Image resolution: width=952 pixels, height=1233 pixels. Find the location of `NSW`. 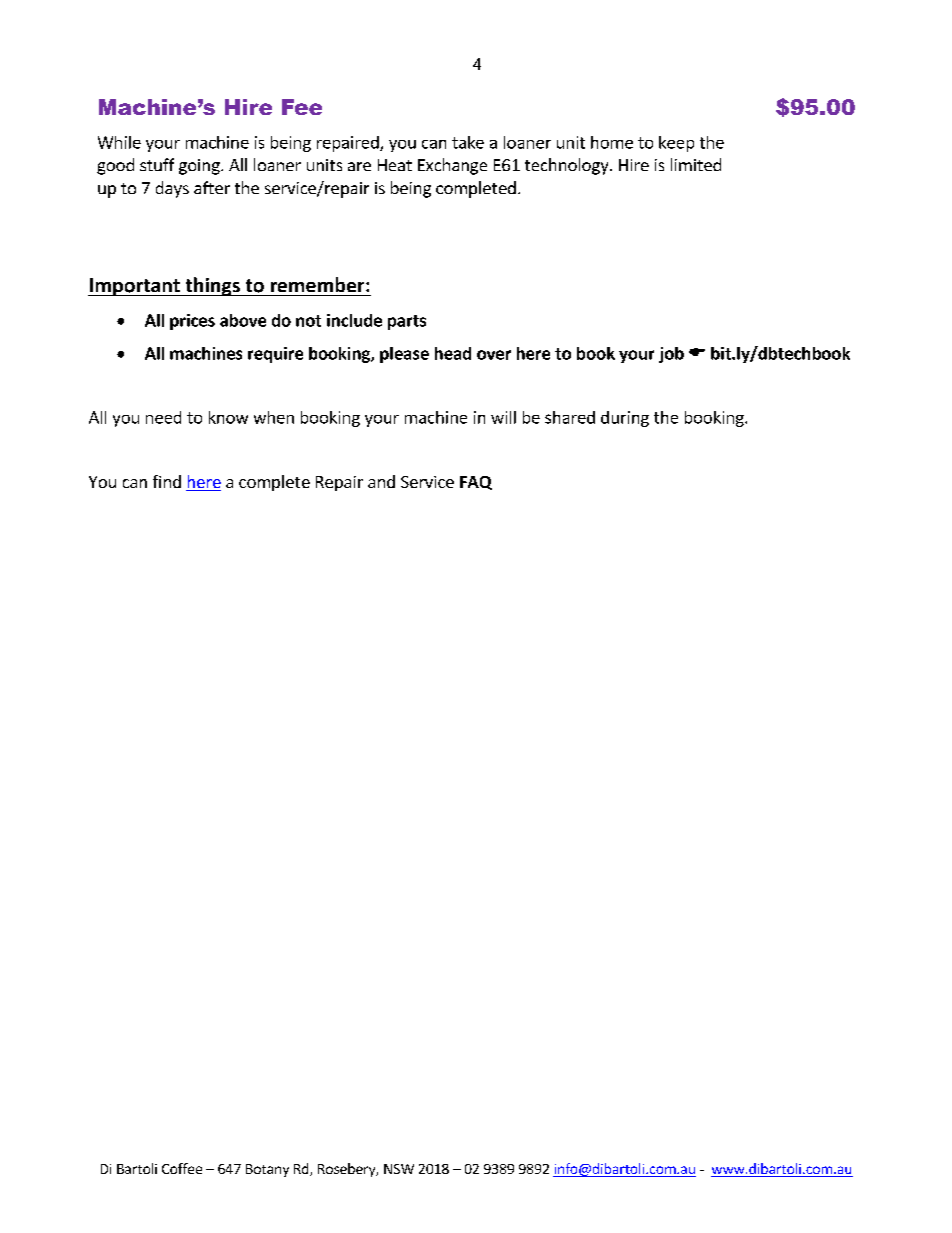

NSW is located at coordinates (399, 1169).
